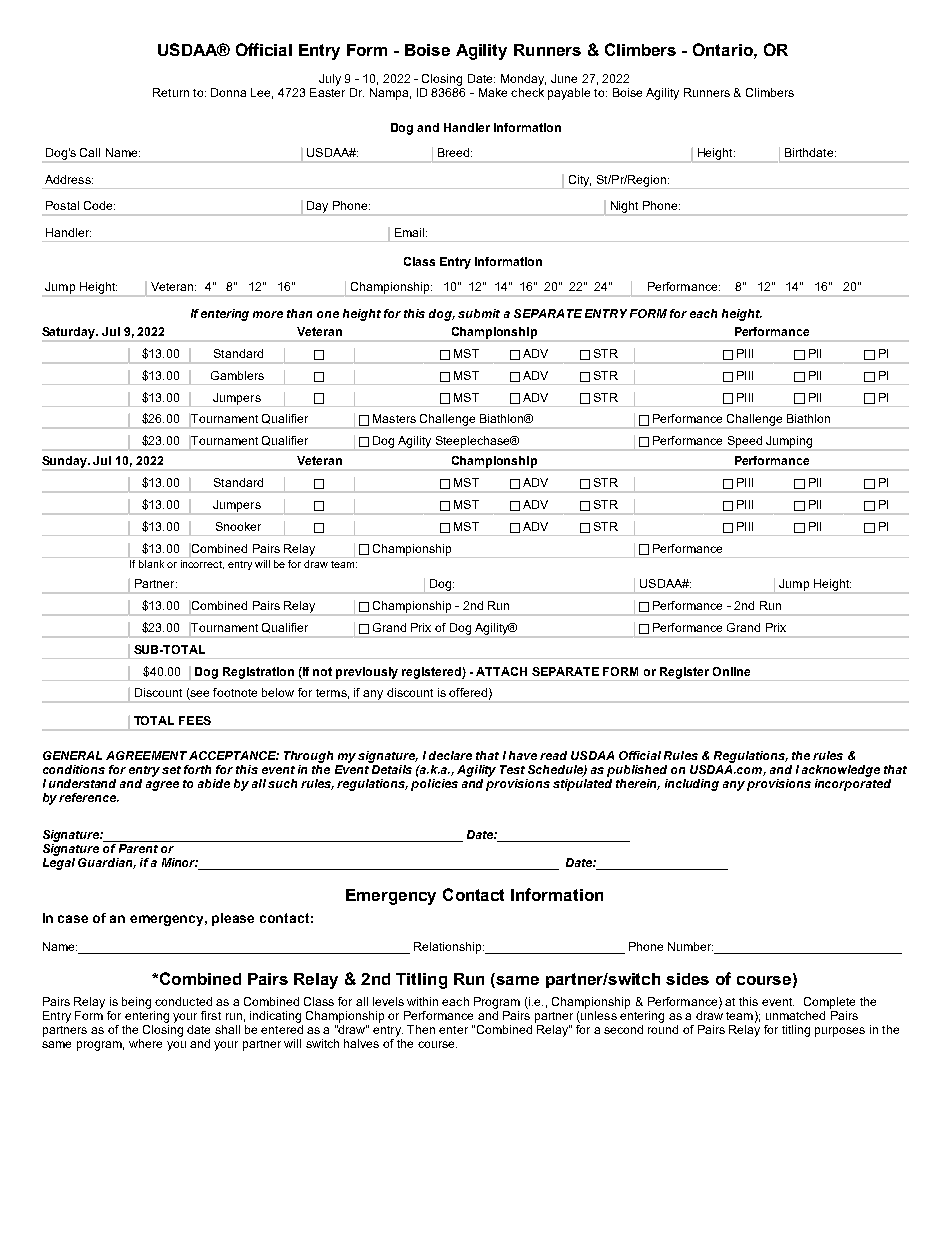 This screenshot has height=1233, width=952. I want to click on unmatched, so click(795, 1015).
